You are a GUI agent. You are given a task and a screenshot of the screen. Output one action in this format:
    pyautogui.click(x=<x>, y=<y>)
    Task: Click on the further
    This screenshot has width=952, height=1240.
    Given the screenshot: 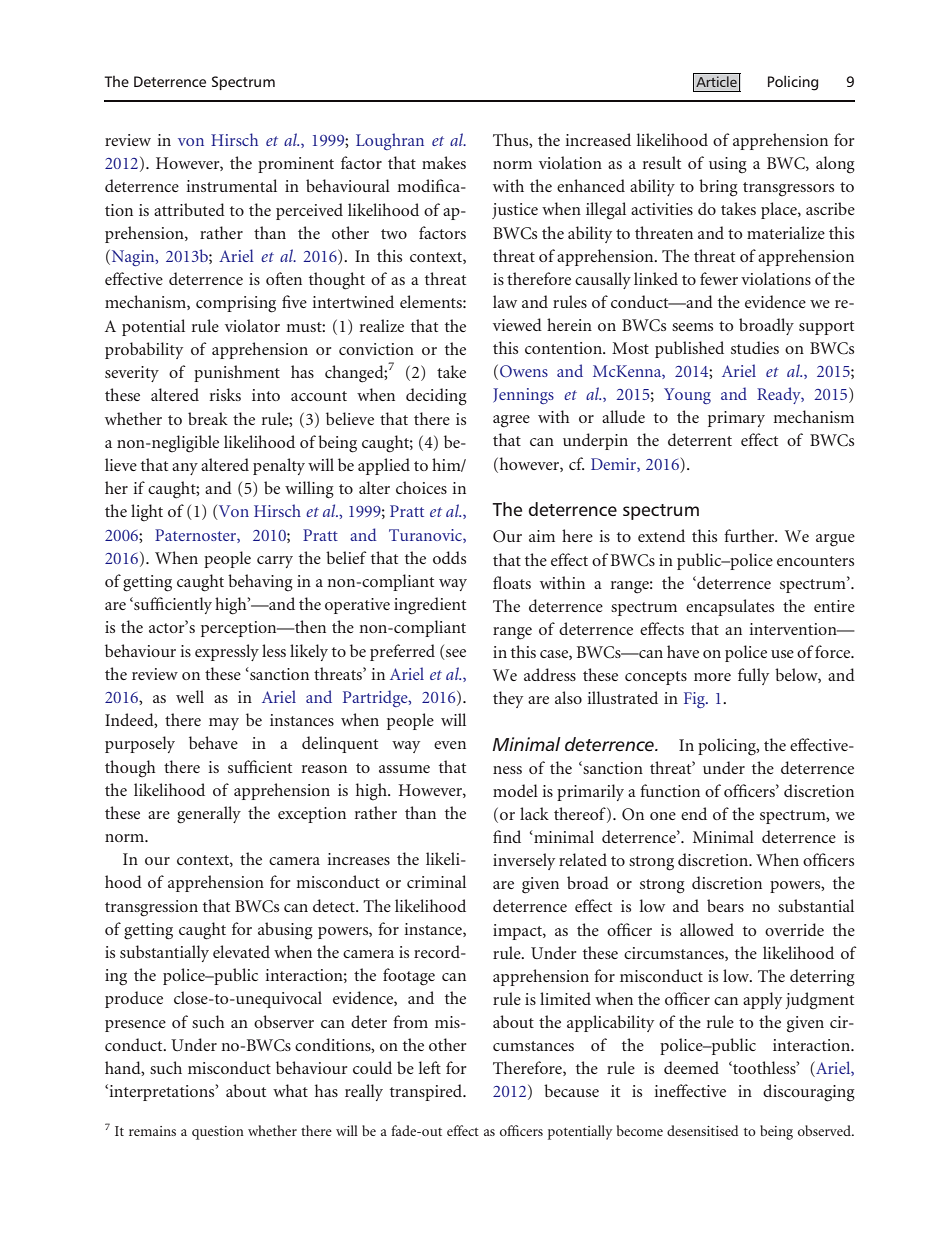 What is the action you would take?
    pyautogui.click(x=750, y=535)
